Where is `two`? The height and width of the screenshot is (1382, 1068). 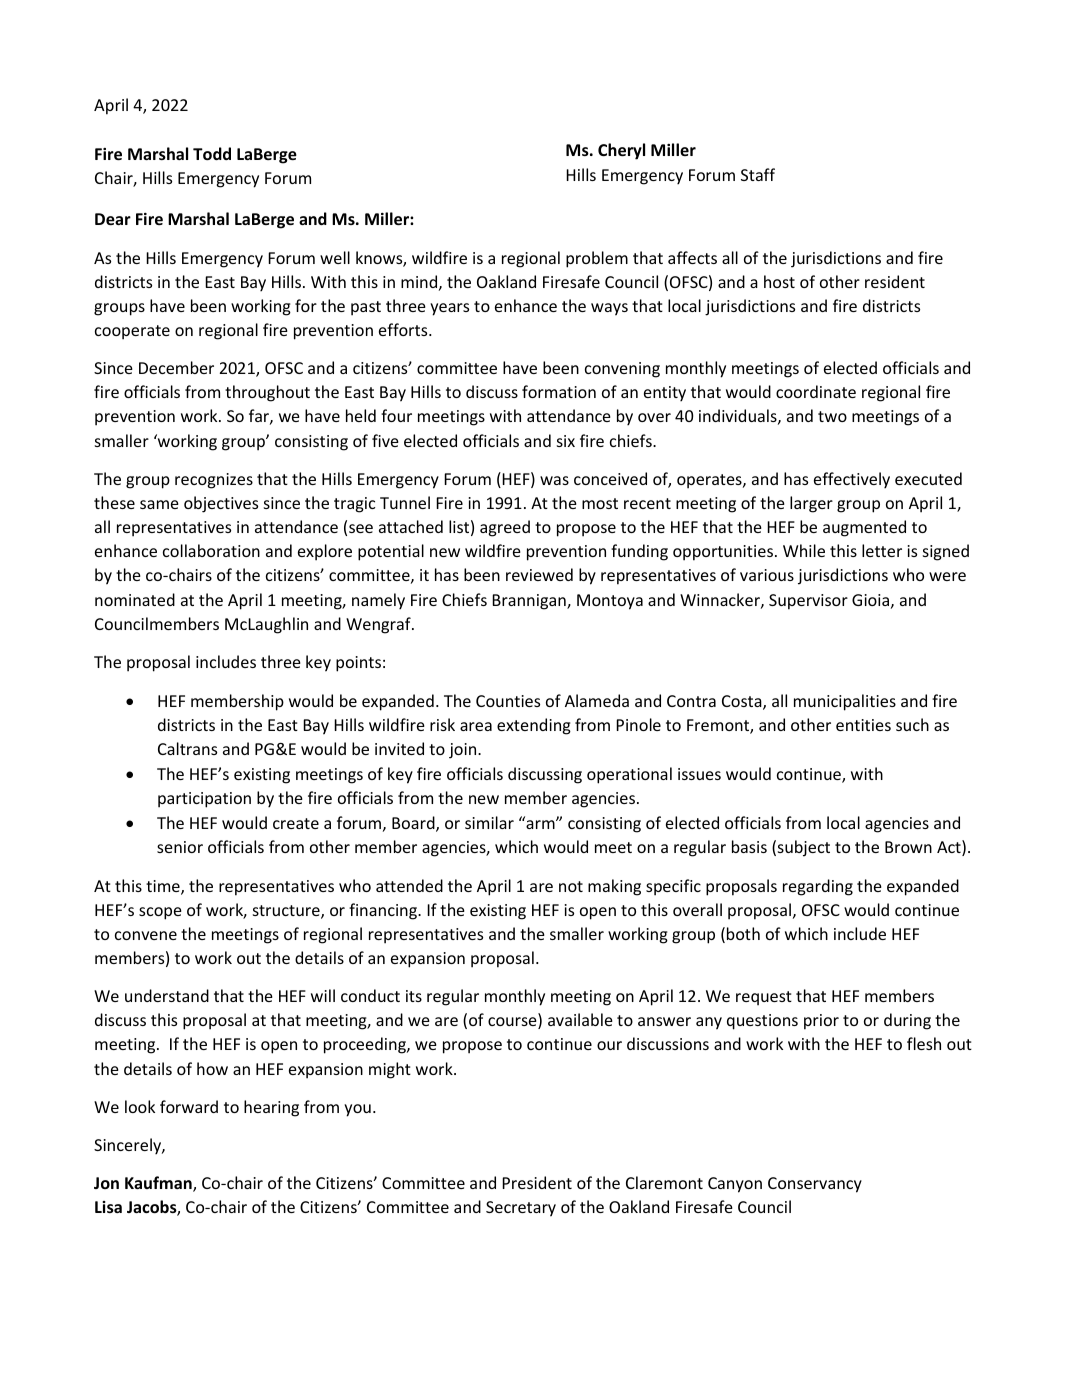
two is located at coordinates (832, 416).
